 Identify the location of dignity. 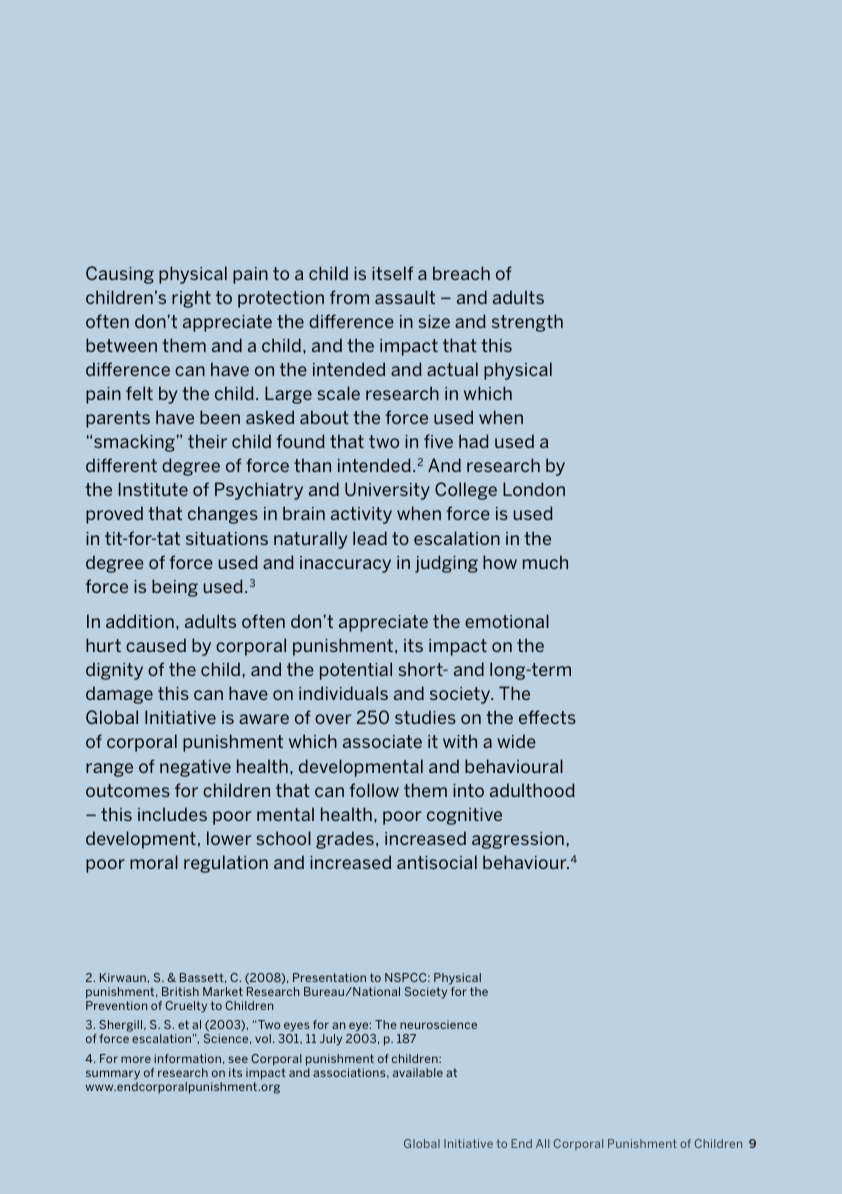
(114, 671).
